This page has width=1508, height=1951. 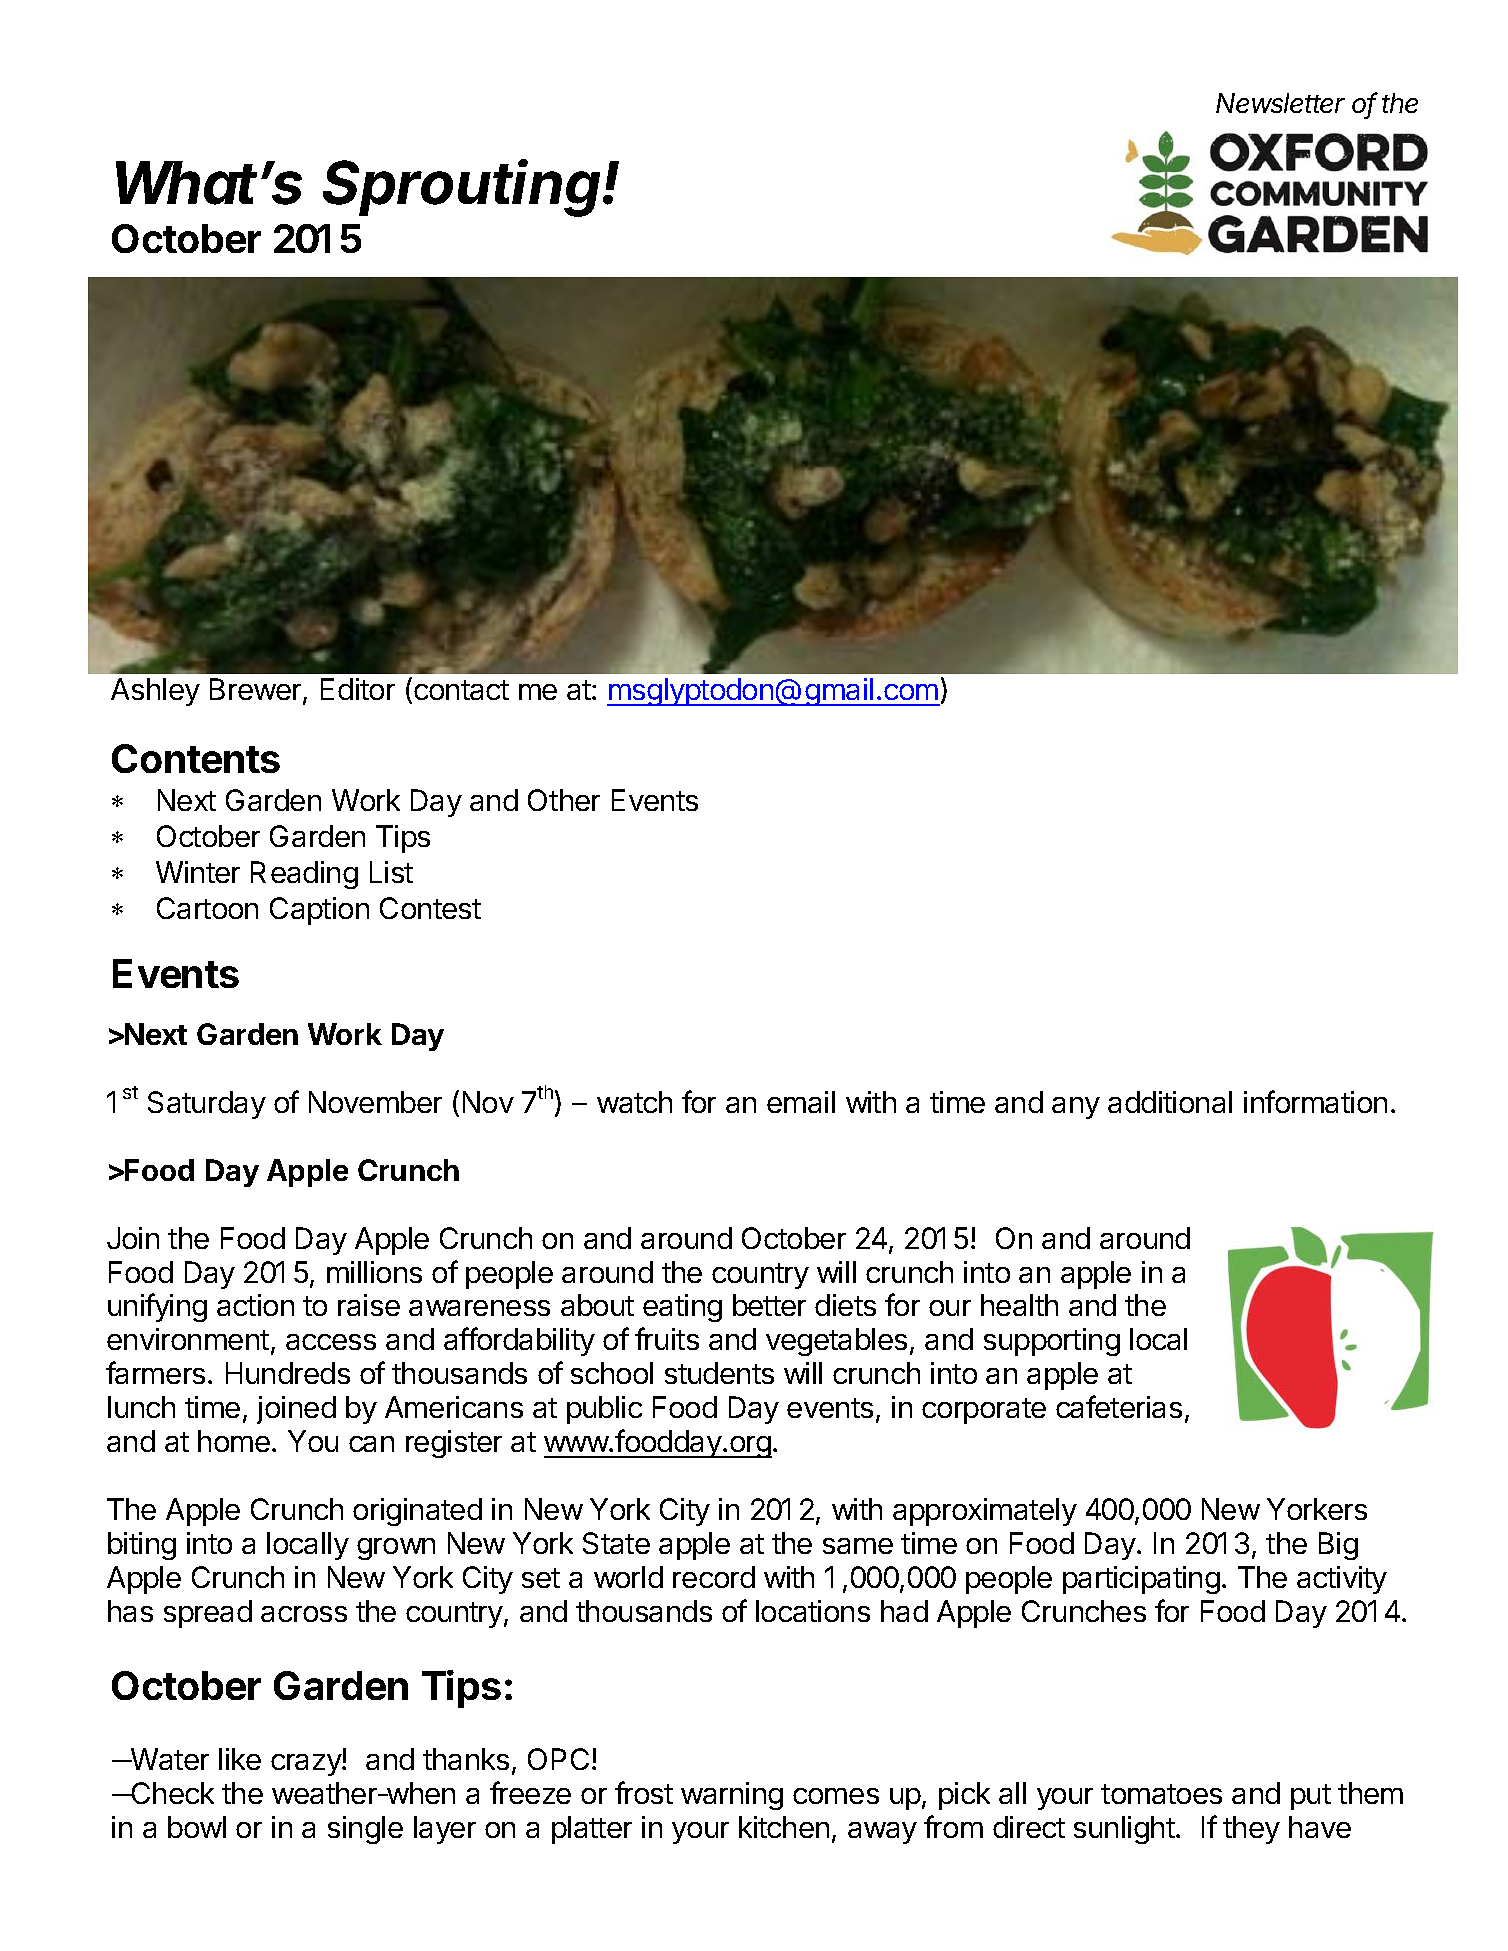 I want to click on they, so click(x=1251, y=1830).
